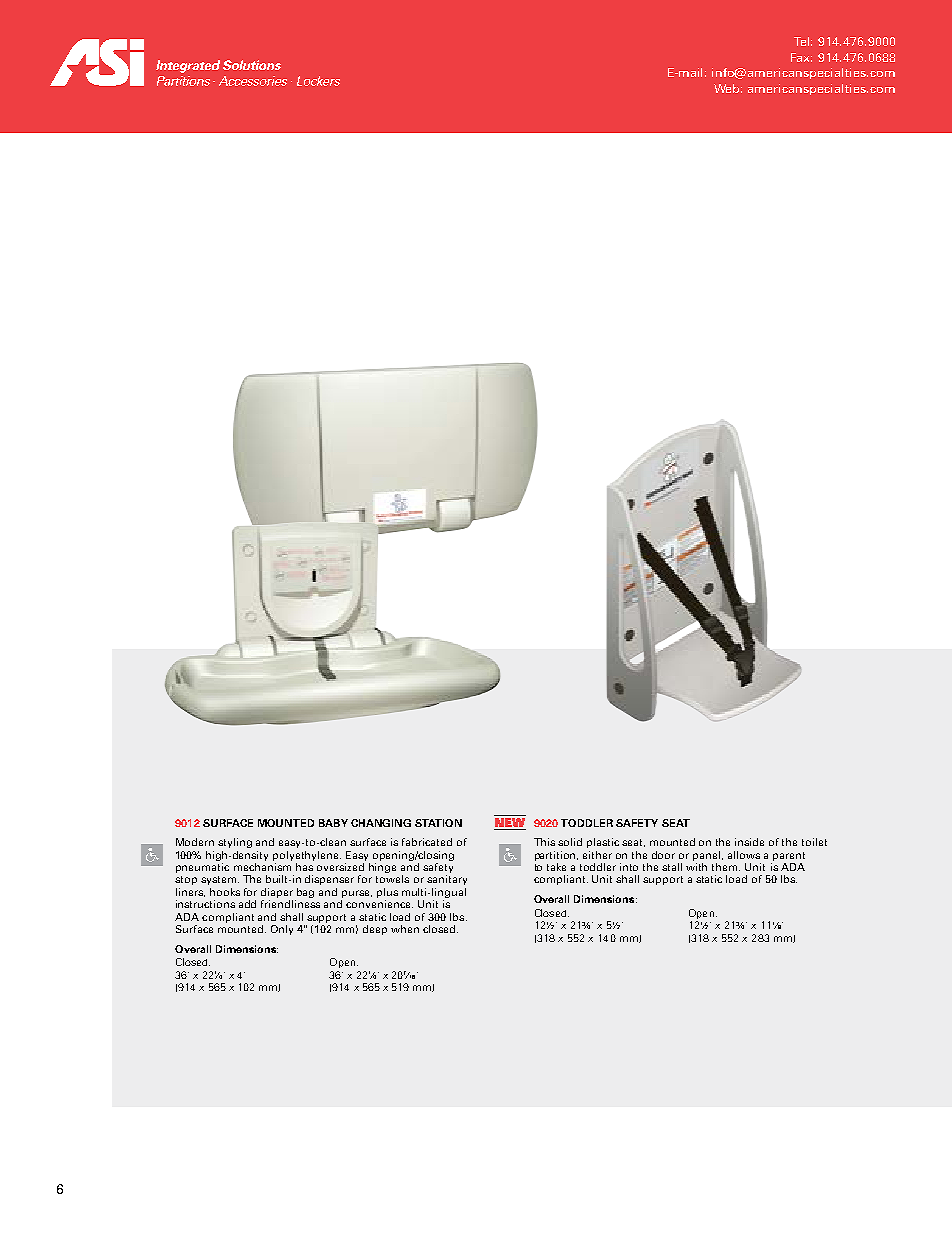 The image size is (952, 1233). What do you see at coordinates (749, 842) in the screenshot?
I see `inside` at bounding box center [749, 842].
